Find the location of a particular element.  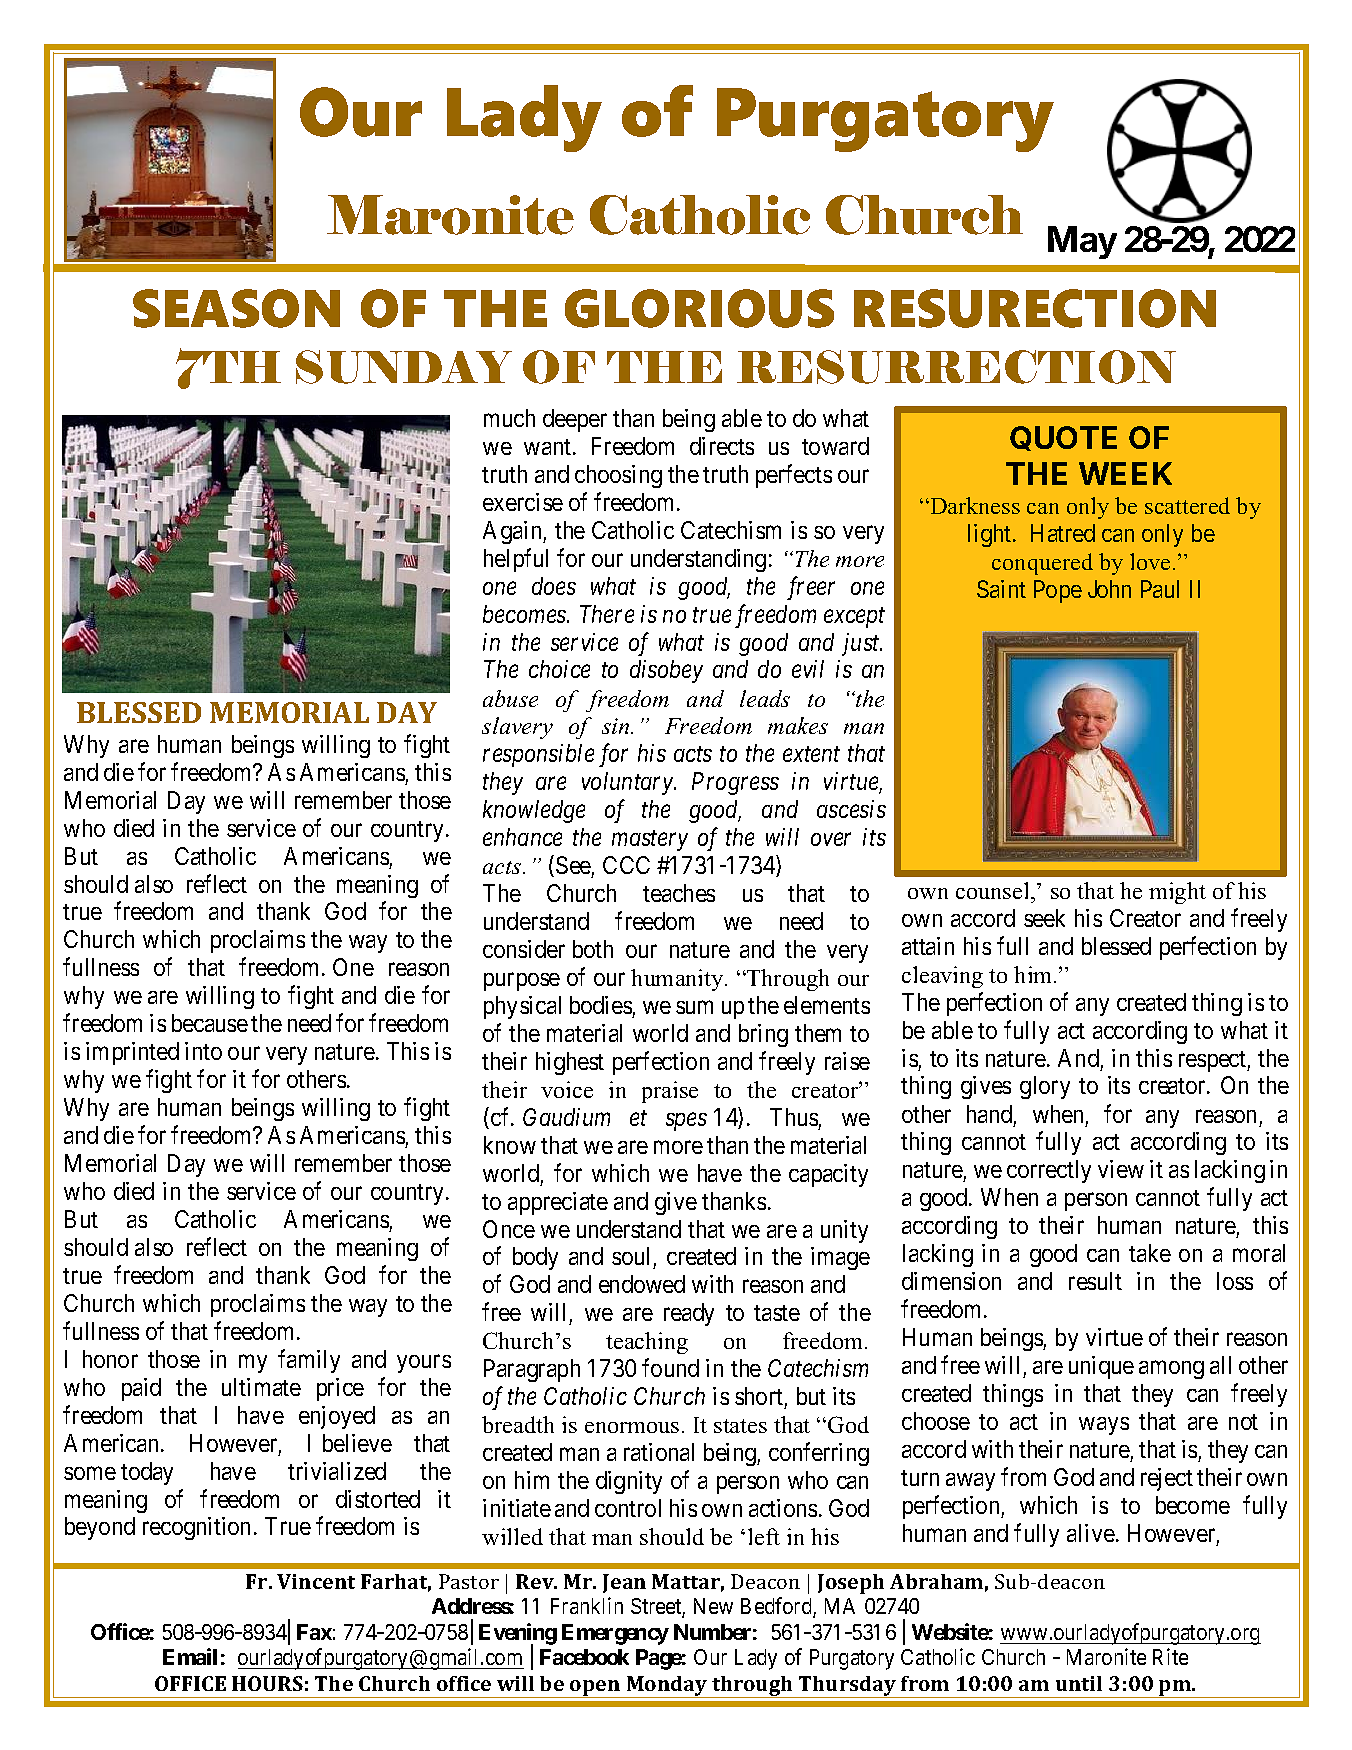

There is located at coordinates (607, 614).
